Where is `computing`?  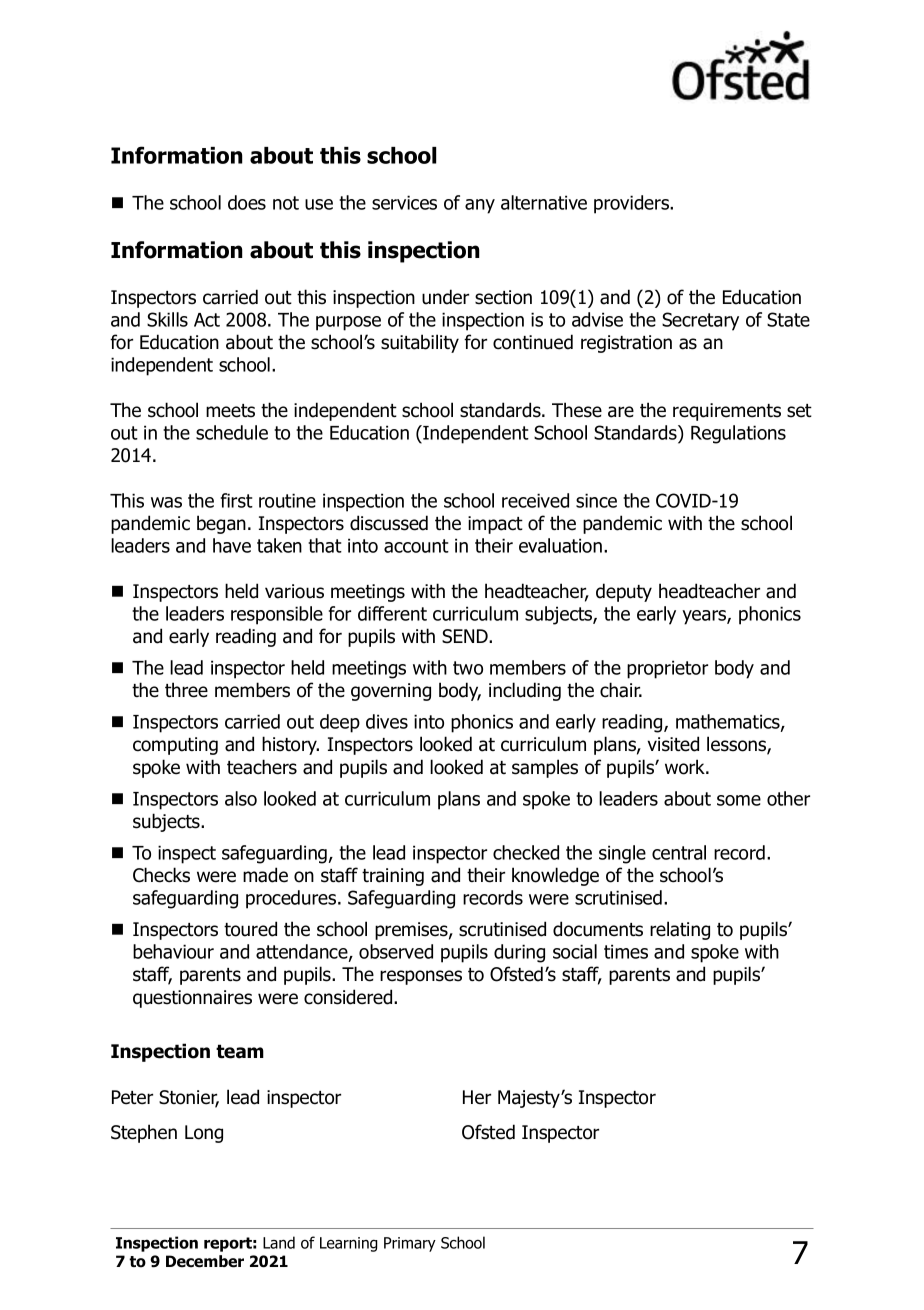 computing is located at coordinates (175, 746).
